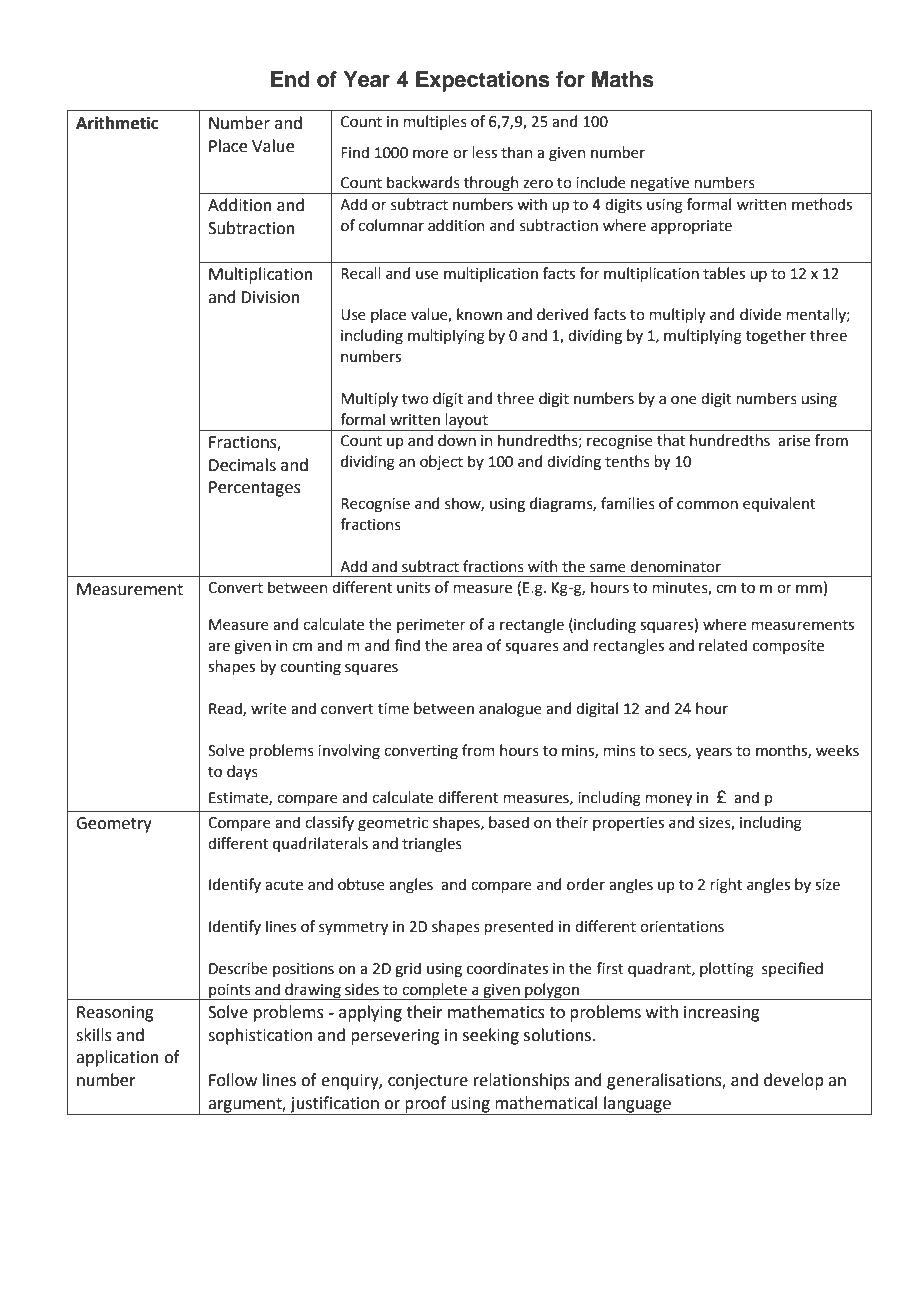 The height and width of the screenshot is (1308, 924). What do you see at coordinates (242, 772) in the screenshot?
I see `days` at bounding box center [242, 772].
